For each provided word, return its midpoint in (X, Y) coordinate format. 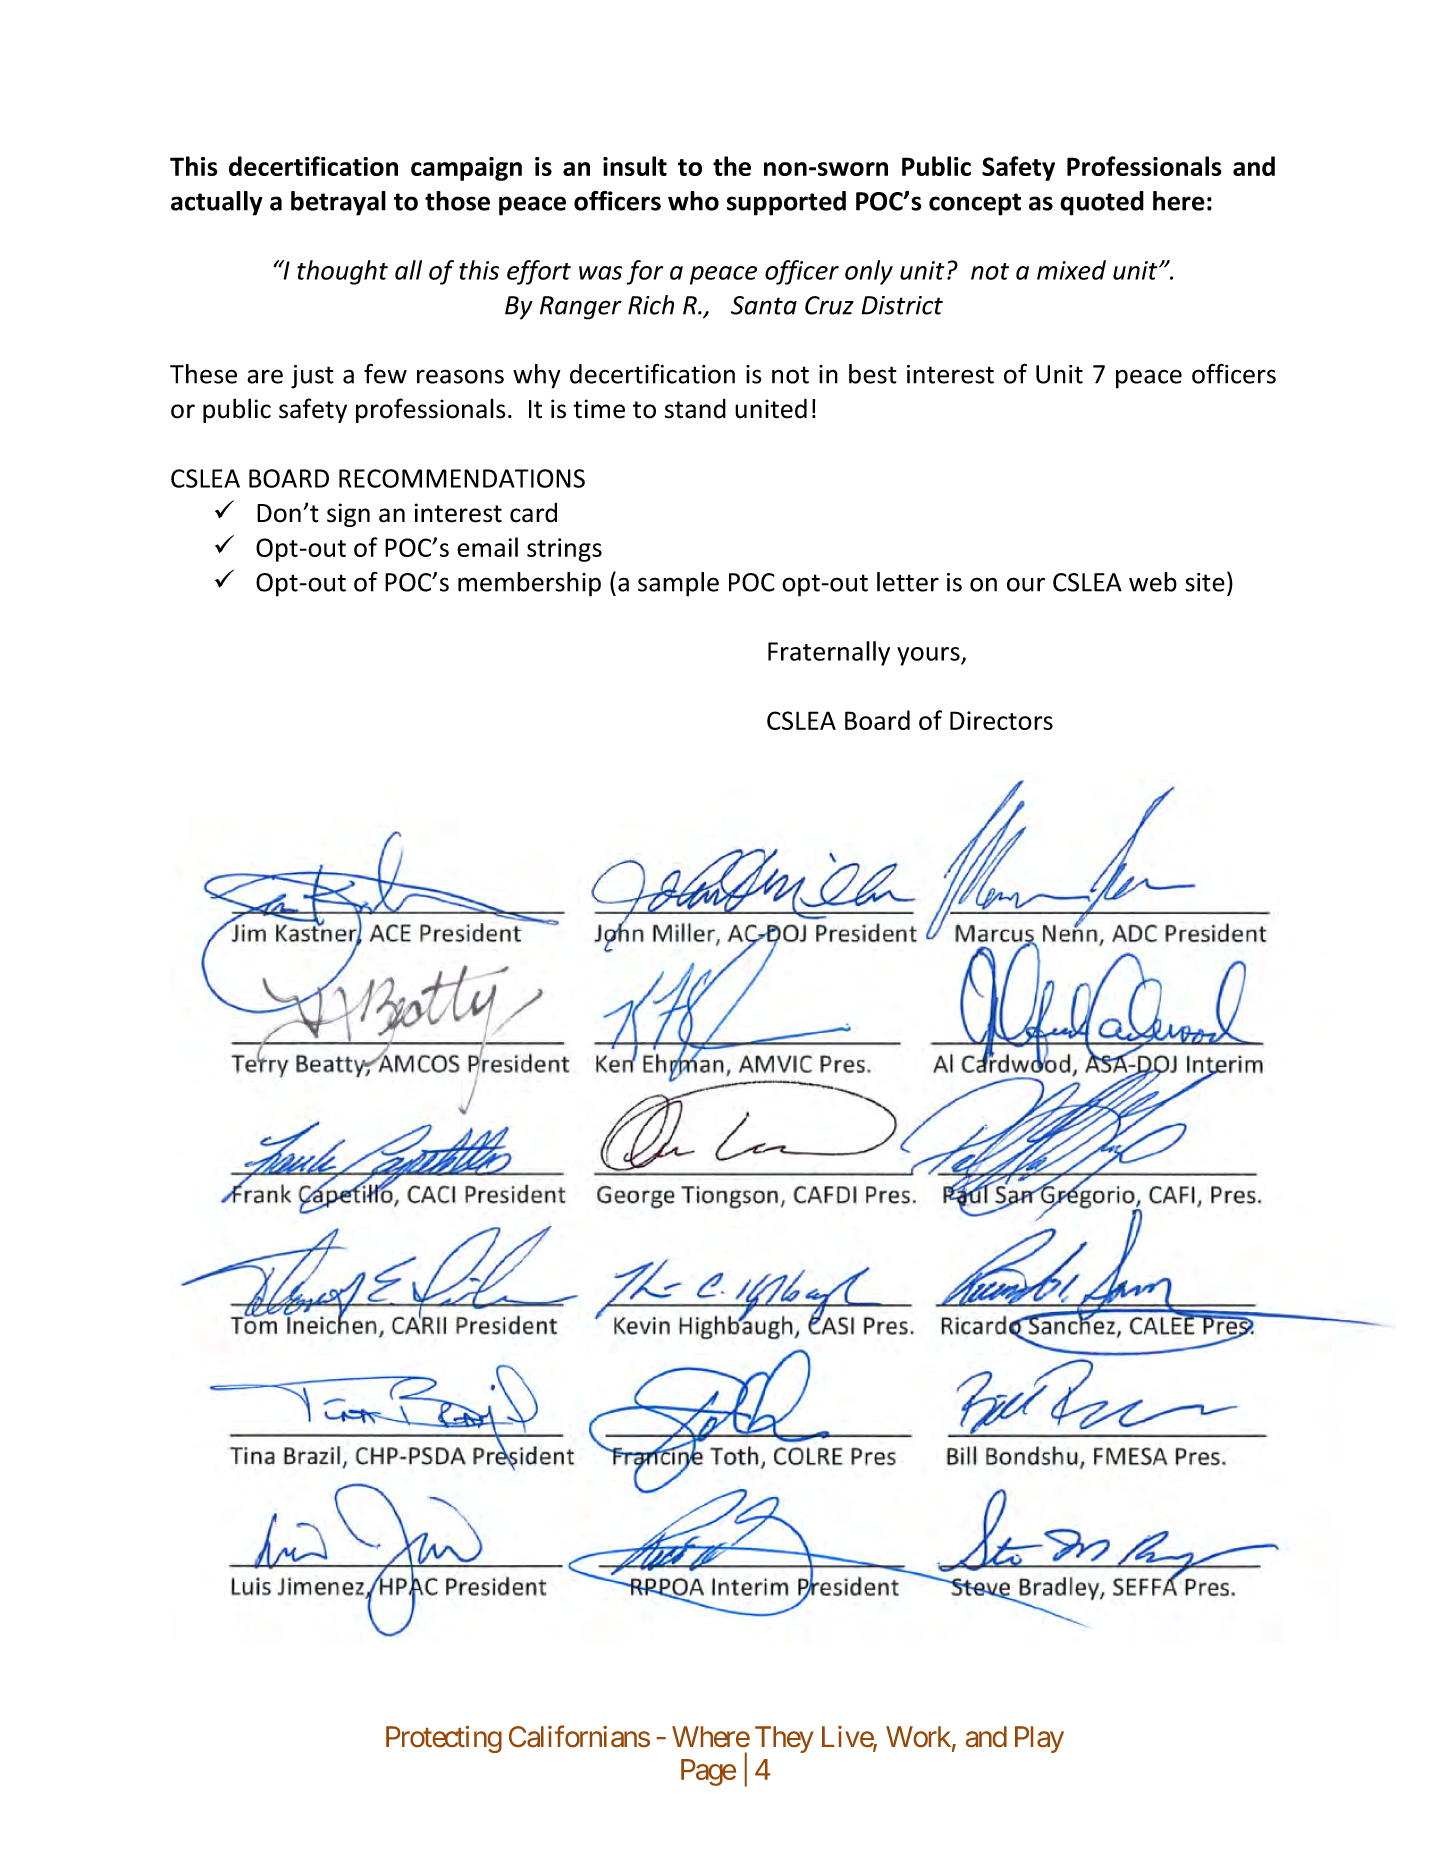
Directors (1001, 720)
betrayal (338, 203)
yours (929, 656)
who (693, 201)
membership (529, 584)
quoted (1102, 203)
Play (1039, 1739)
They (784, 1739)
